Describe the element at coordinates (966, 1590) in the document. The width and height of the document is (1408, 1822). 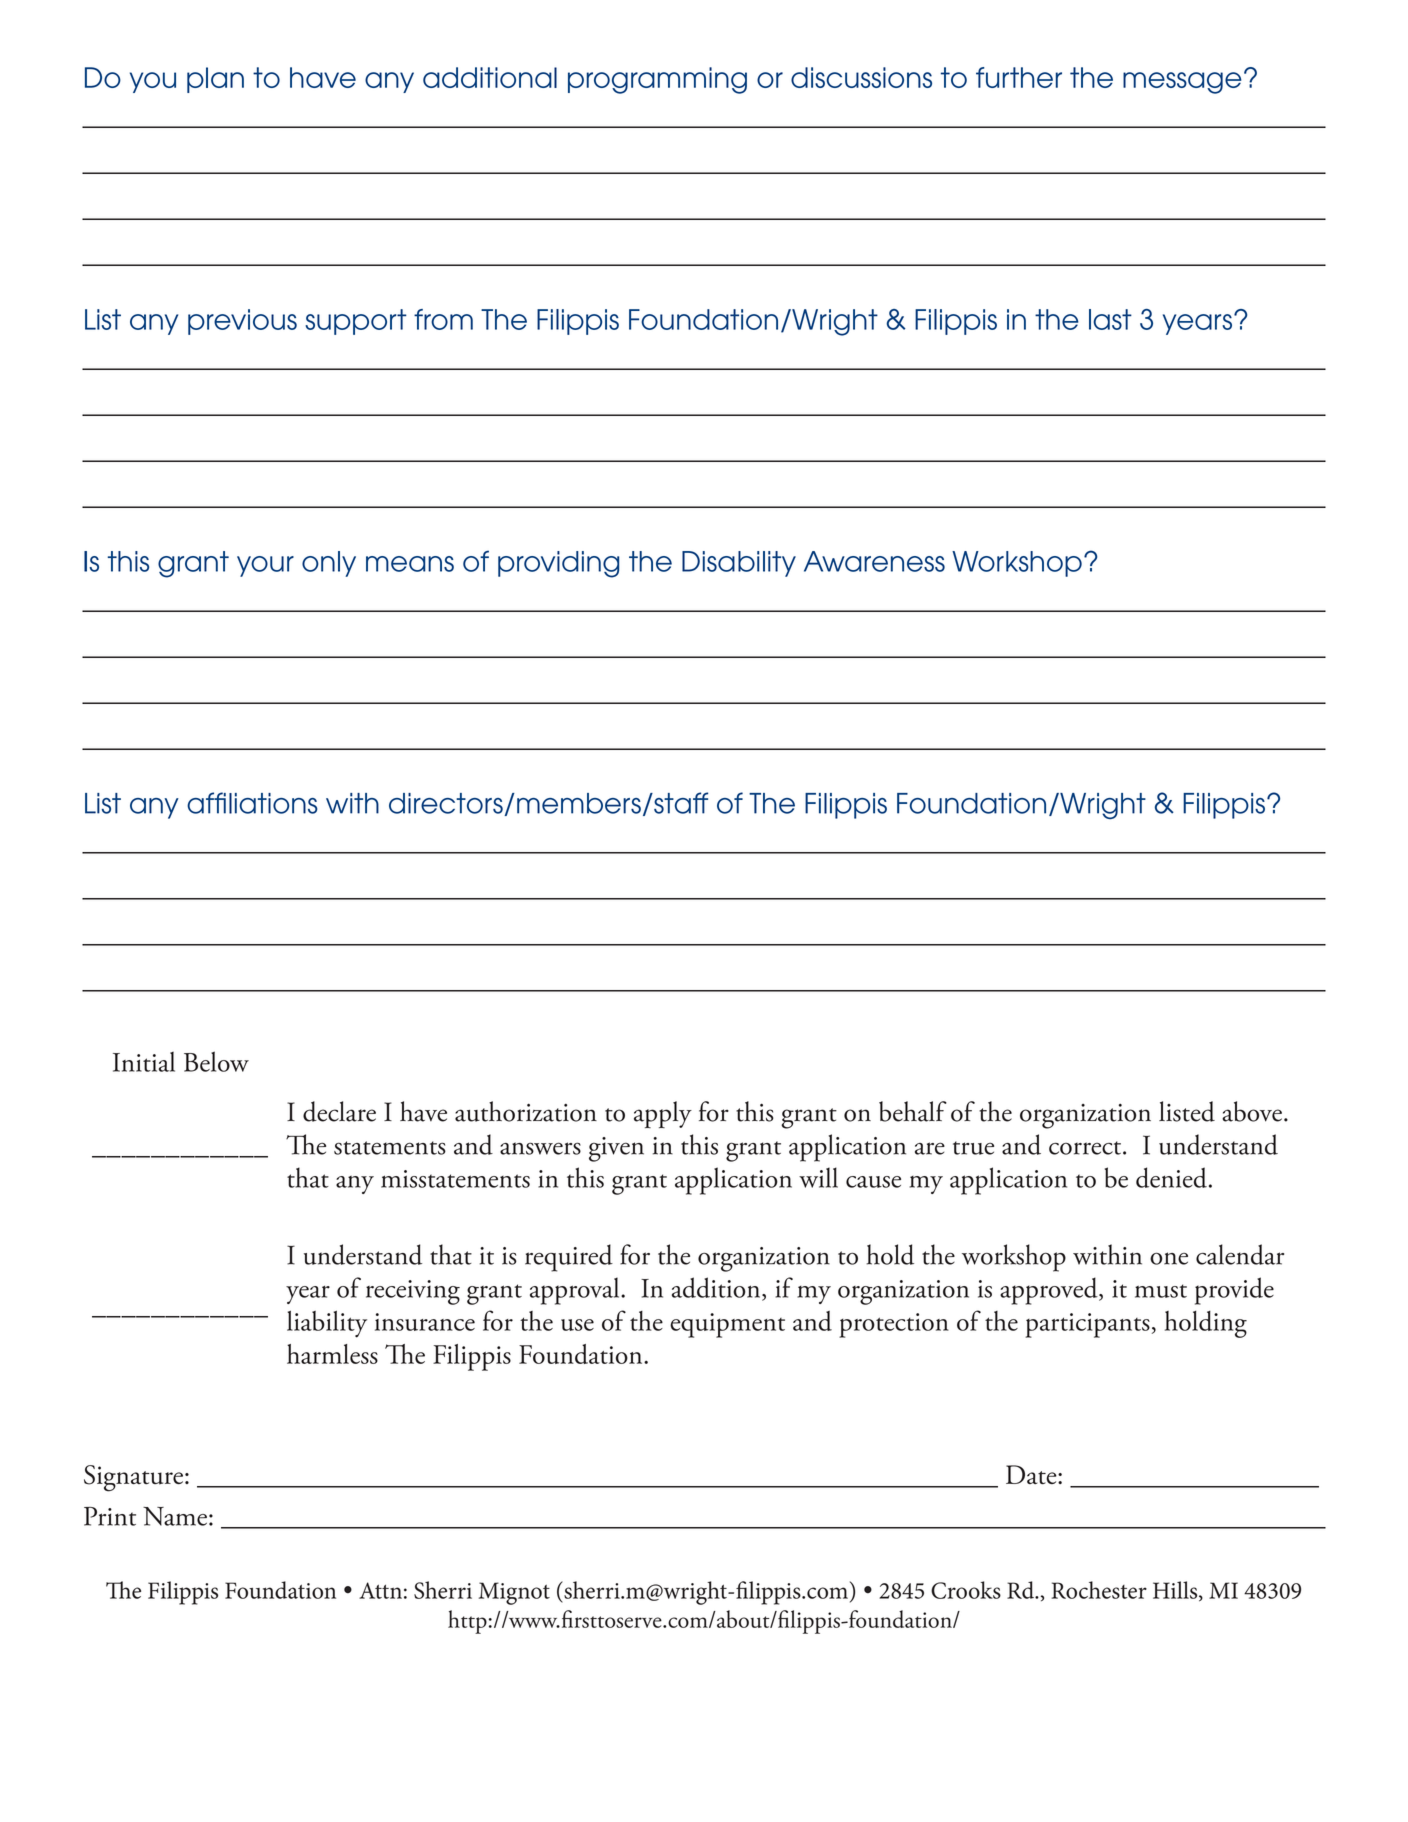
I see `Crooks` at that location.
